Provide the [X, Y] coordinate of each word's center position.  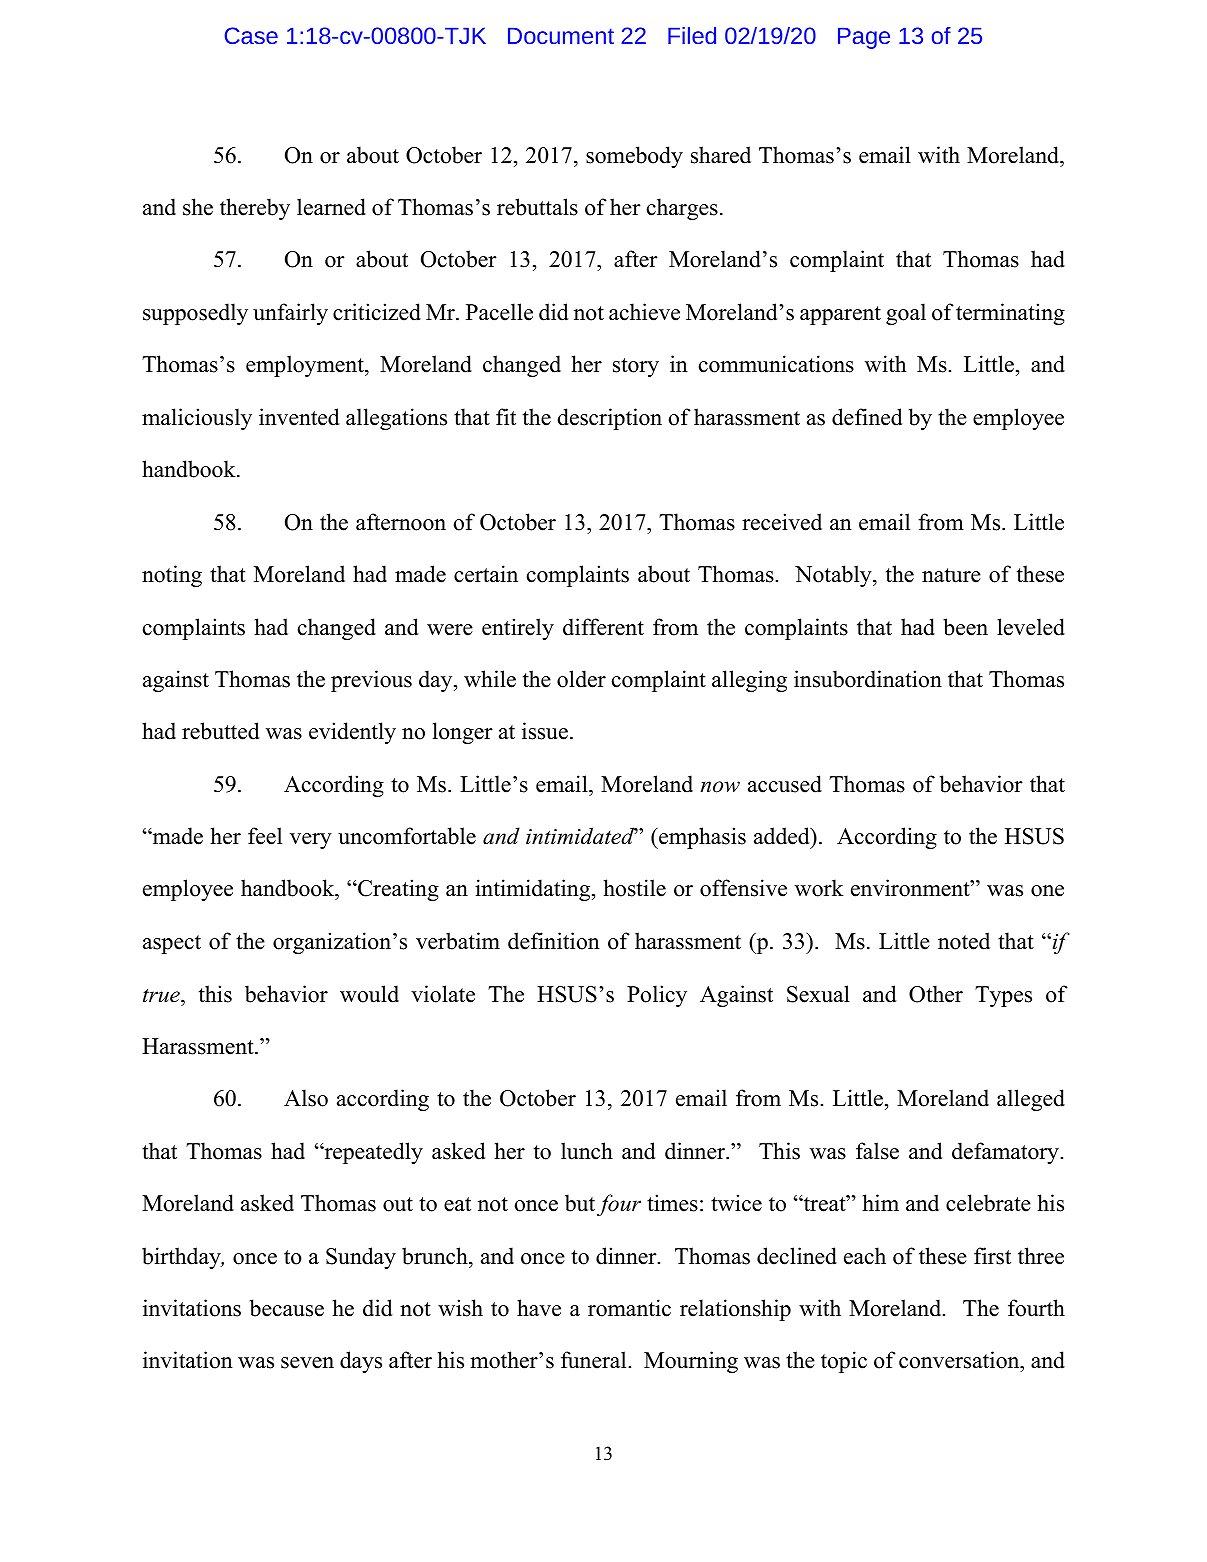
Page [864, 38]
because [287, 1308]
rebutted [220, 731]
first [992, 1256]
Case [251, 35]
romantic [629, 1308]
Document [561, 36]
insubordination [868, 679]
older [581, 679]
